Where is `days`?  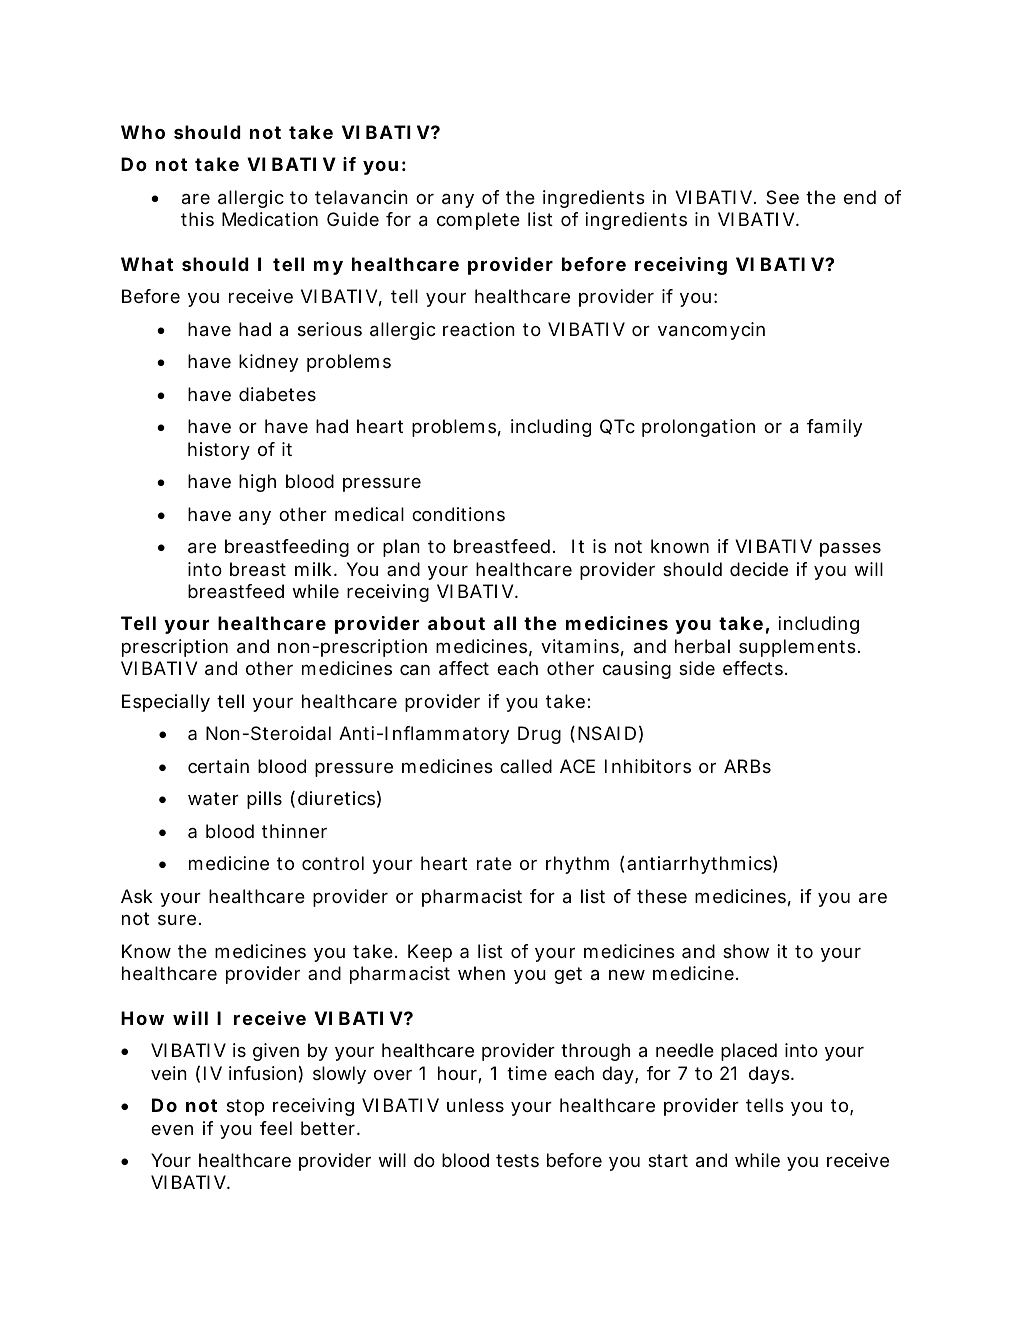 days is located at coordinates (770, 1075).
